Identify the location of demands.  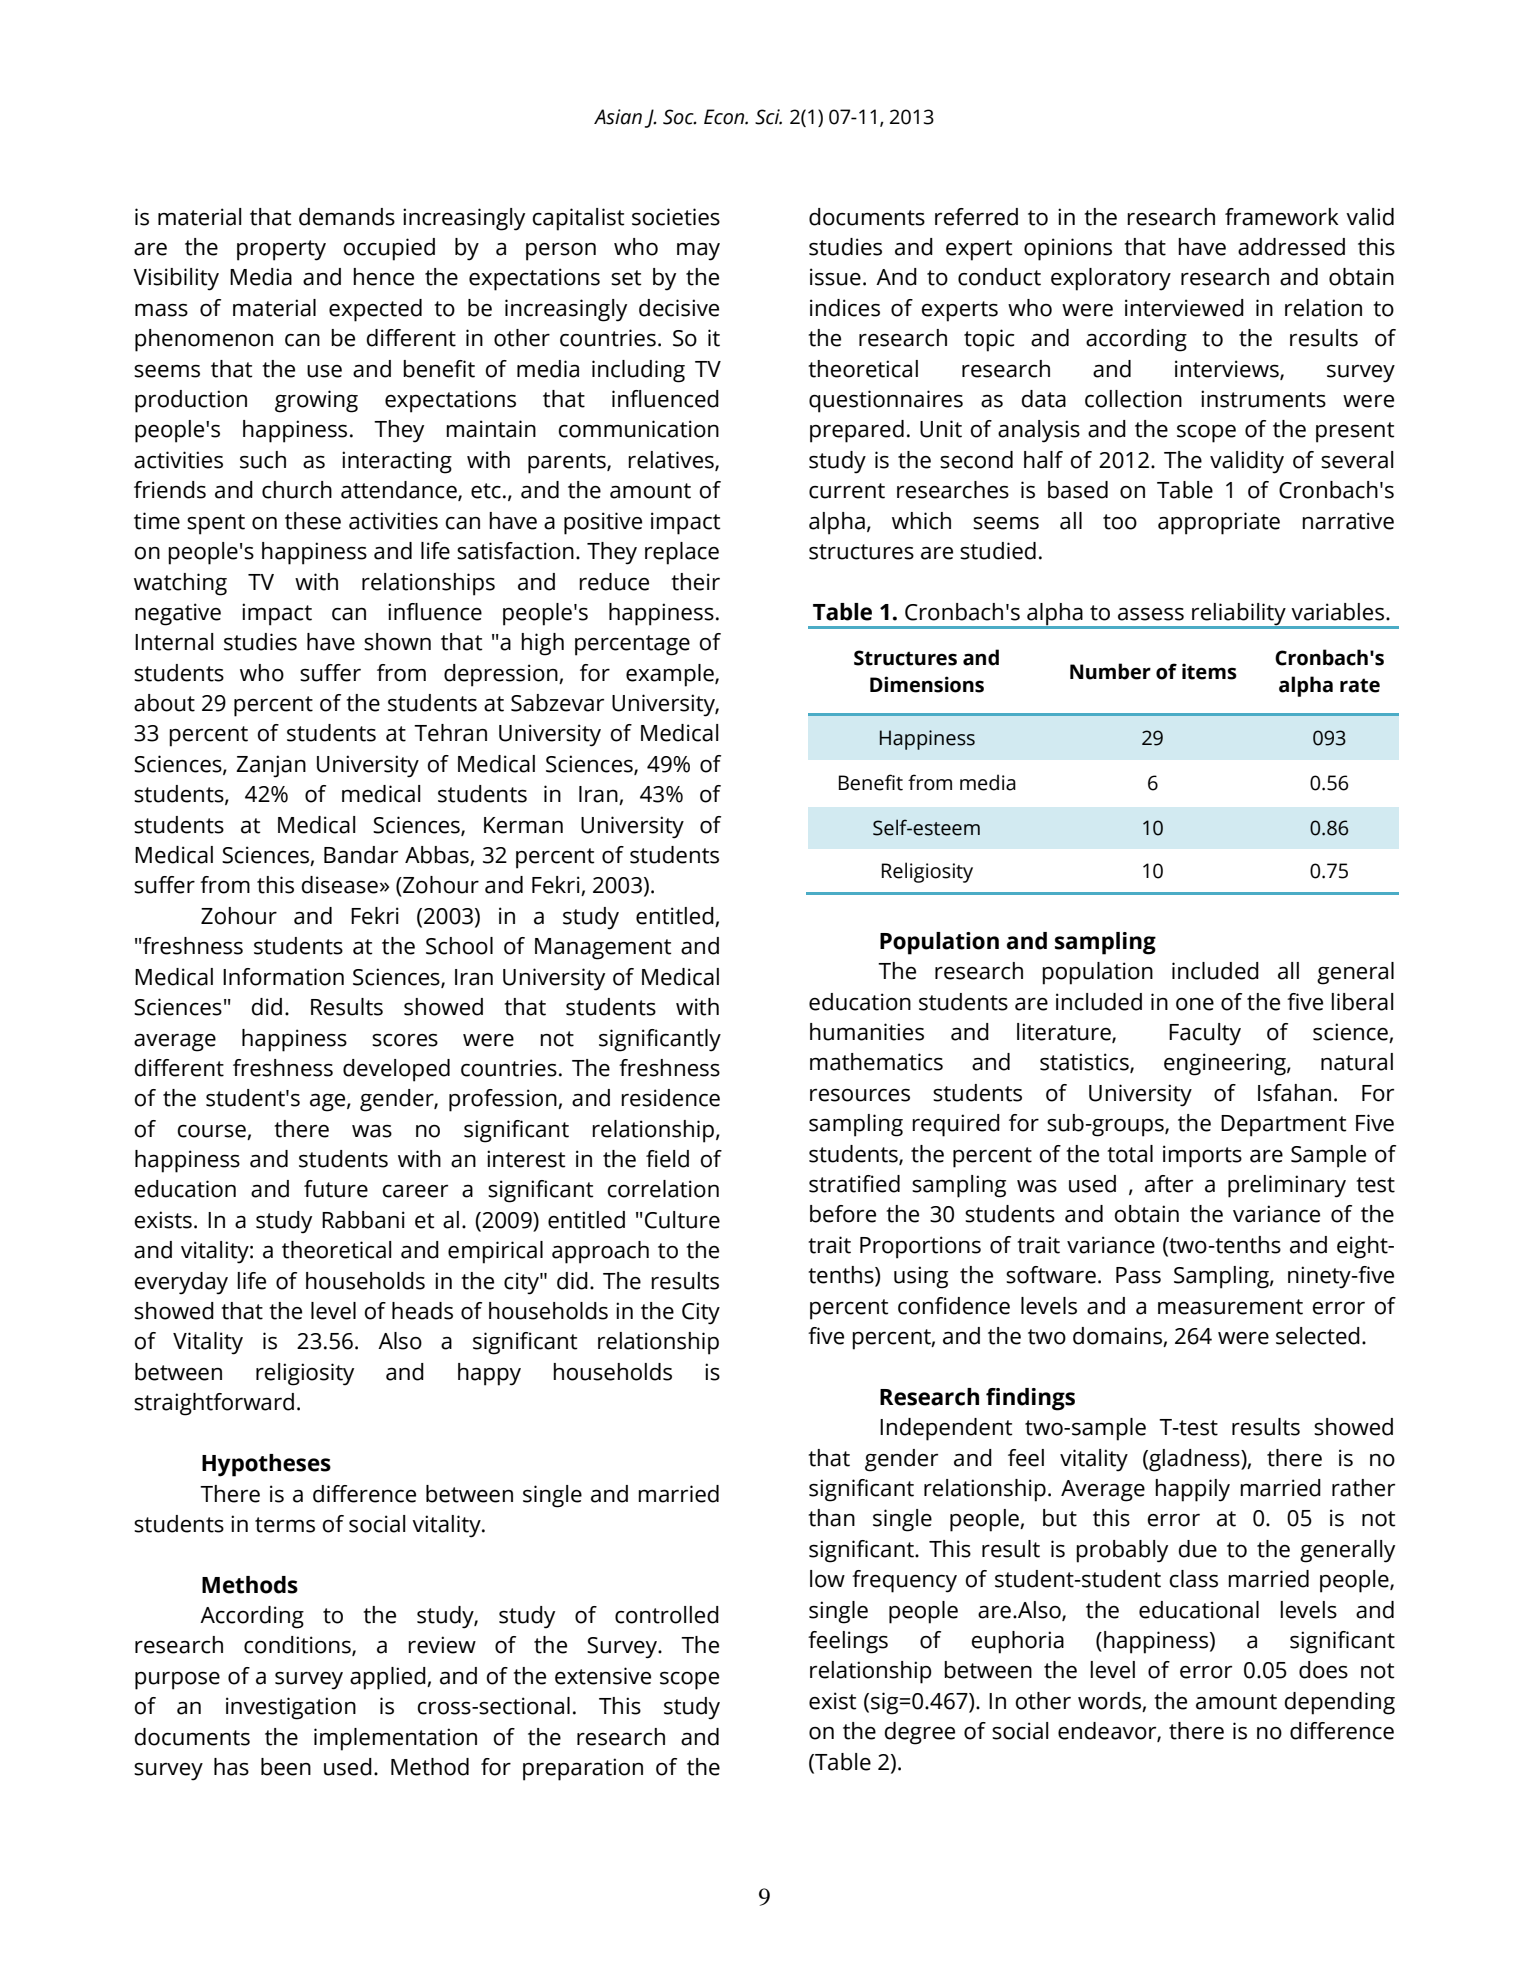
(347, 217).
